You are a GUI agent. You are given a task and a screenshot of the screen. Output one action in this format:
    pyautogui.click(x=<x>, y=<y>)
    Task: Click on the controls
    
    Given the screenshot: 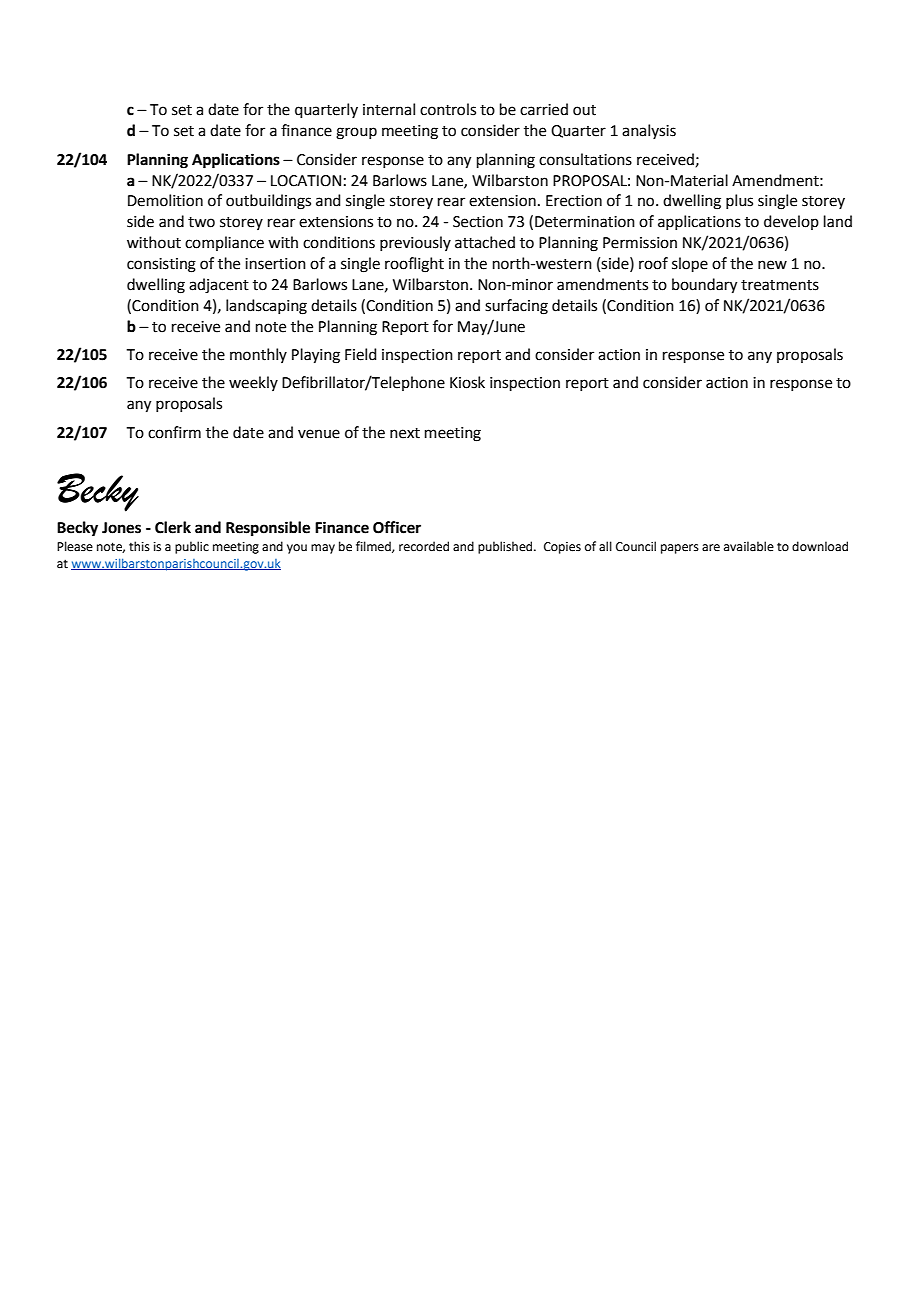 What is the action you would take?
    pyautogui.click(x=448, y=109)
